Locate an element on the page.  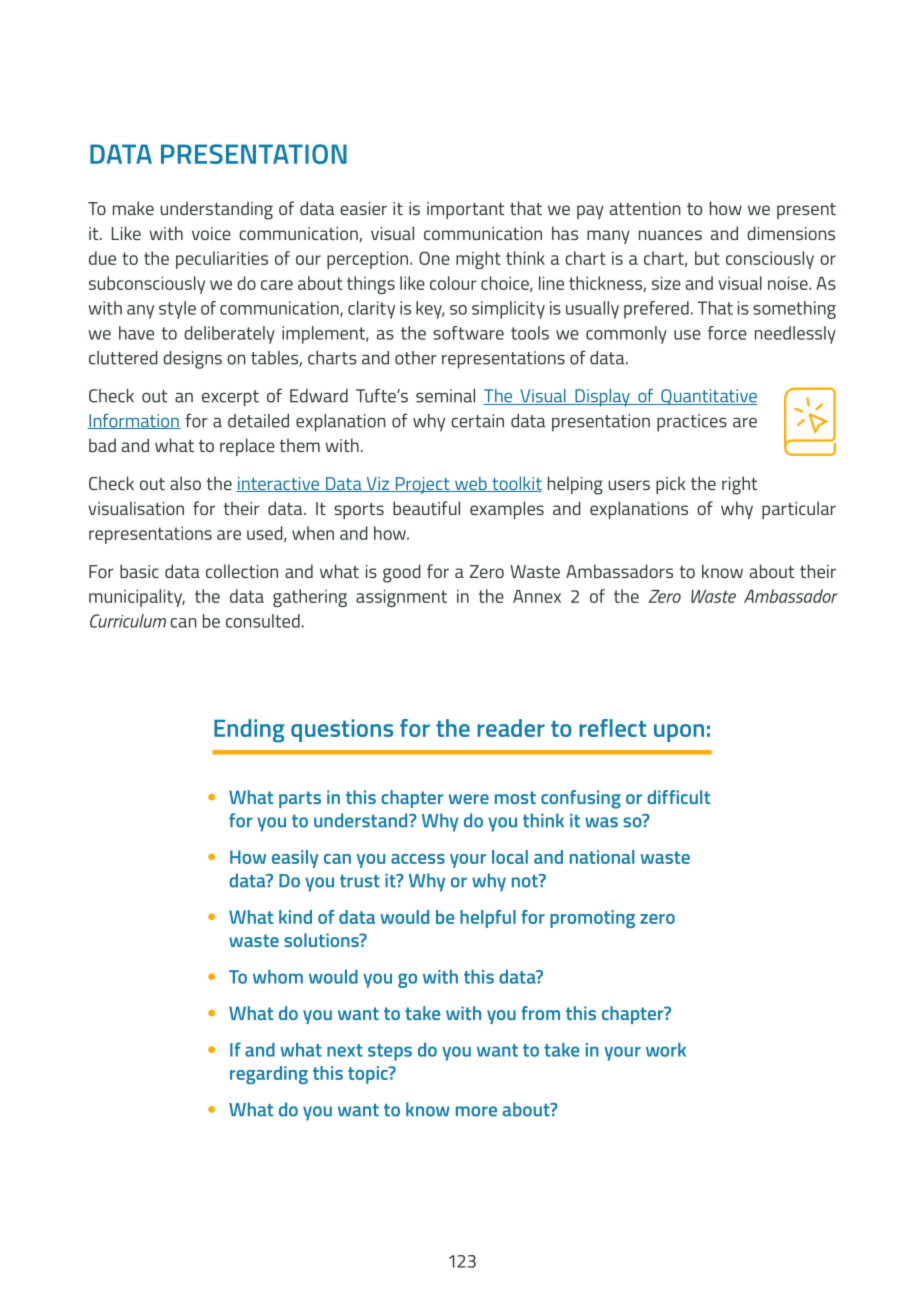
One is located at coordinates (434, 258).
